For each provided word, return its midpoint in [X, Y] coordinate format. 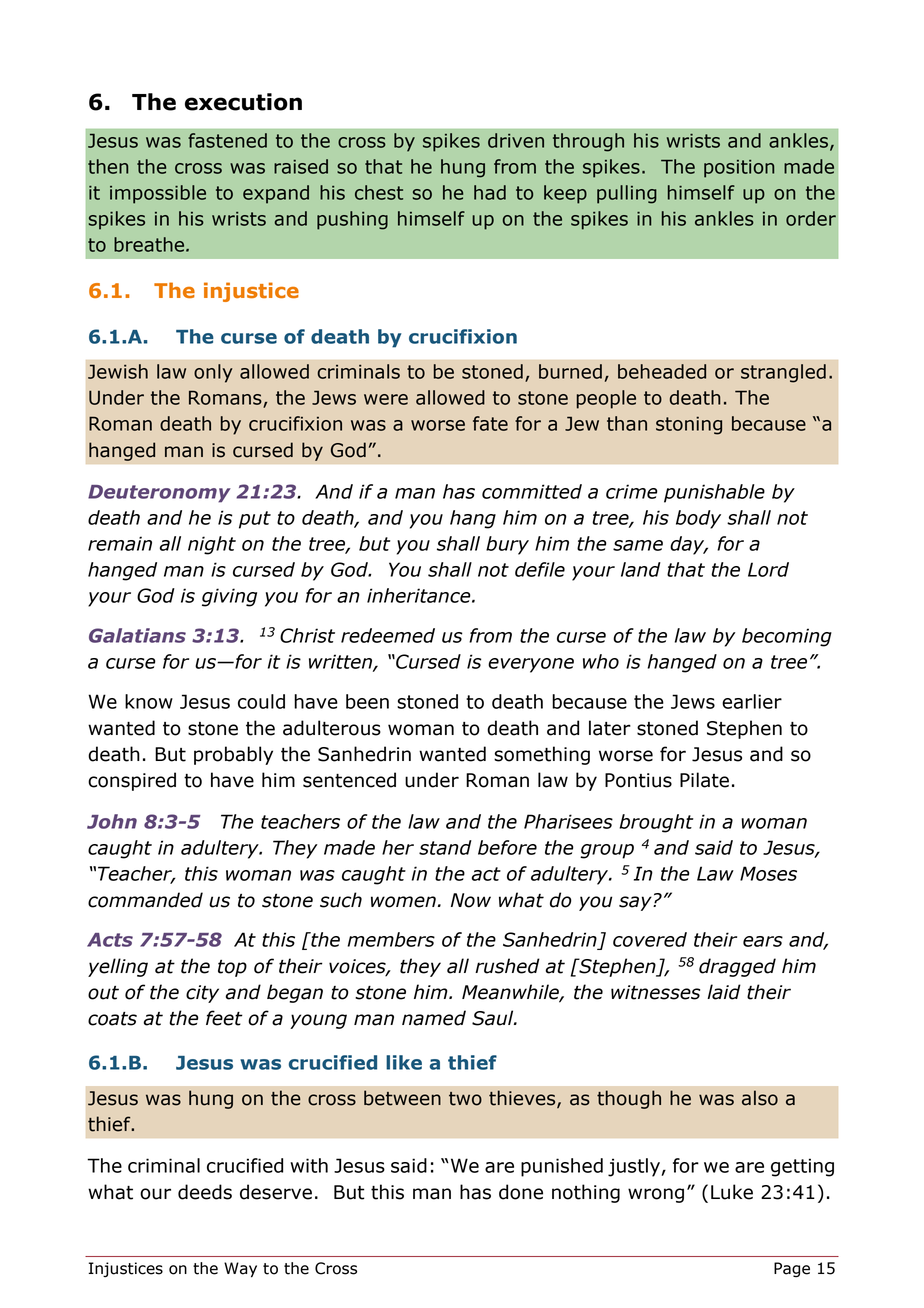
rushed [507, 966]
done [521, 1192]
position [739, 169]
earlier [752, 701]
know [149, 701]
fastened [227, 140]
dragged [737, 967]
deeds [205, 1192]
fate [490, 423]
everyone [531, 665]
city [202, 994]
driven [516, 140]
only [213, 373]
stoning [689, 425]
